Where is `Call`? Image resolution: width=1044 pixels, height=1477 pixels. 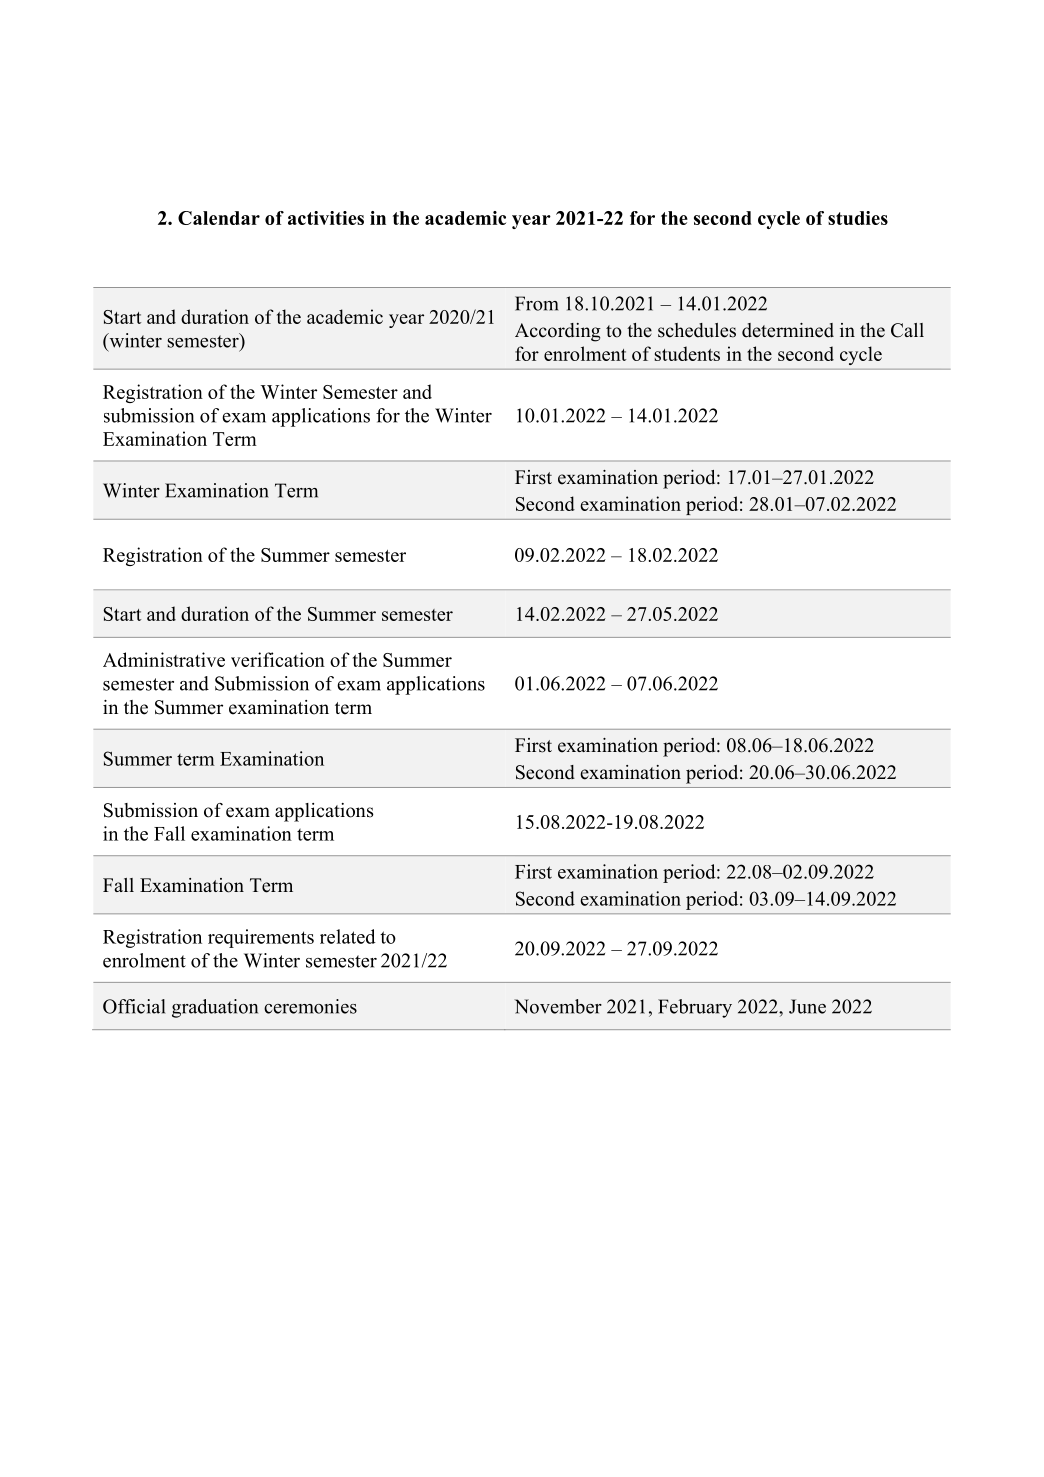 Call is located at coordinates (907, 330).
